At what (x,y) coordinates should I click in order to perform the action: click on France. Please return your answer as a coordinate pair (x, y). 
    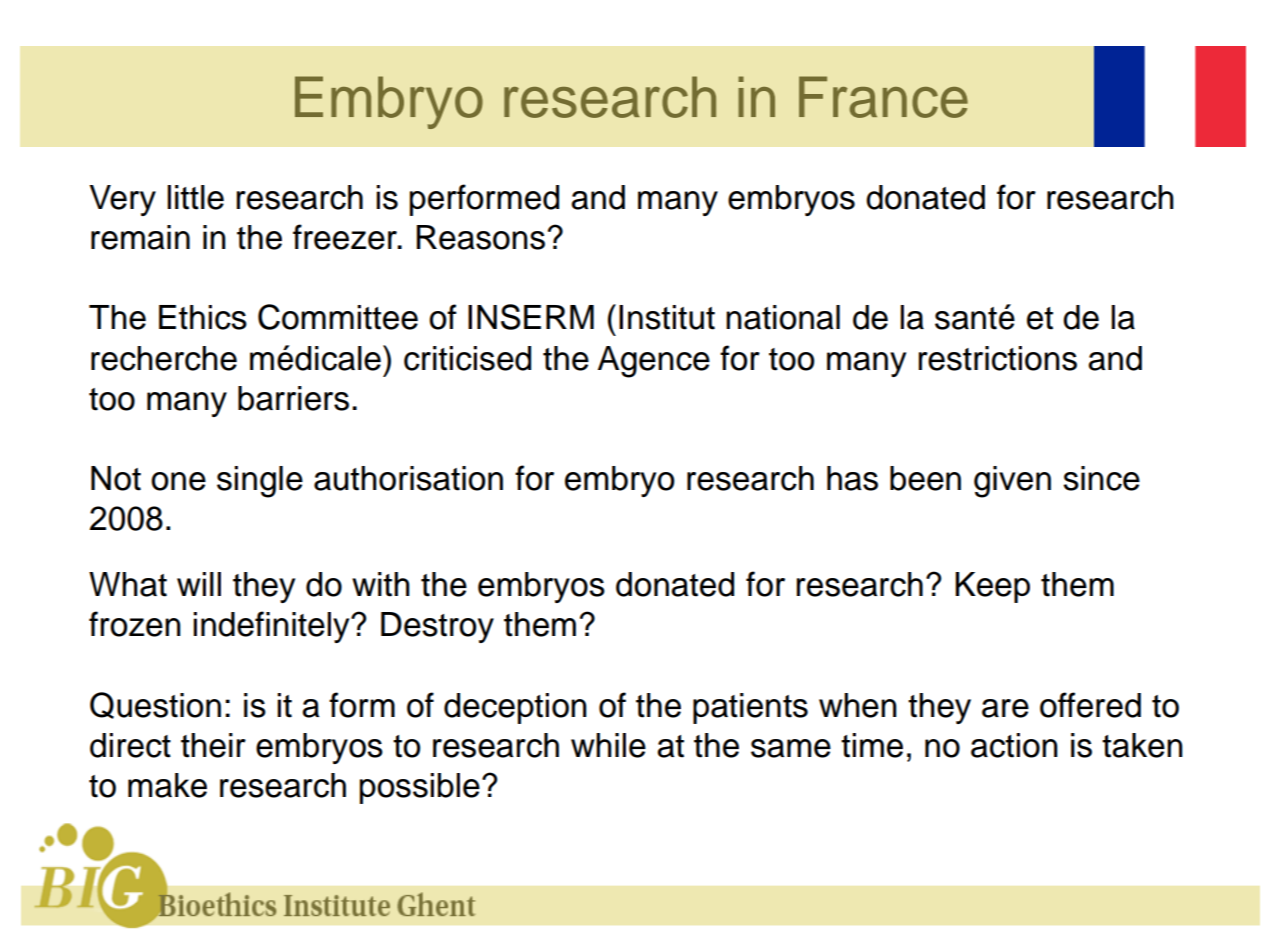
    Looking at the image, I should click on (883, 97).
